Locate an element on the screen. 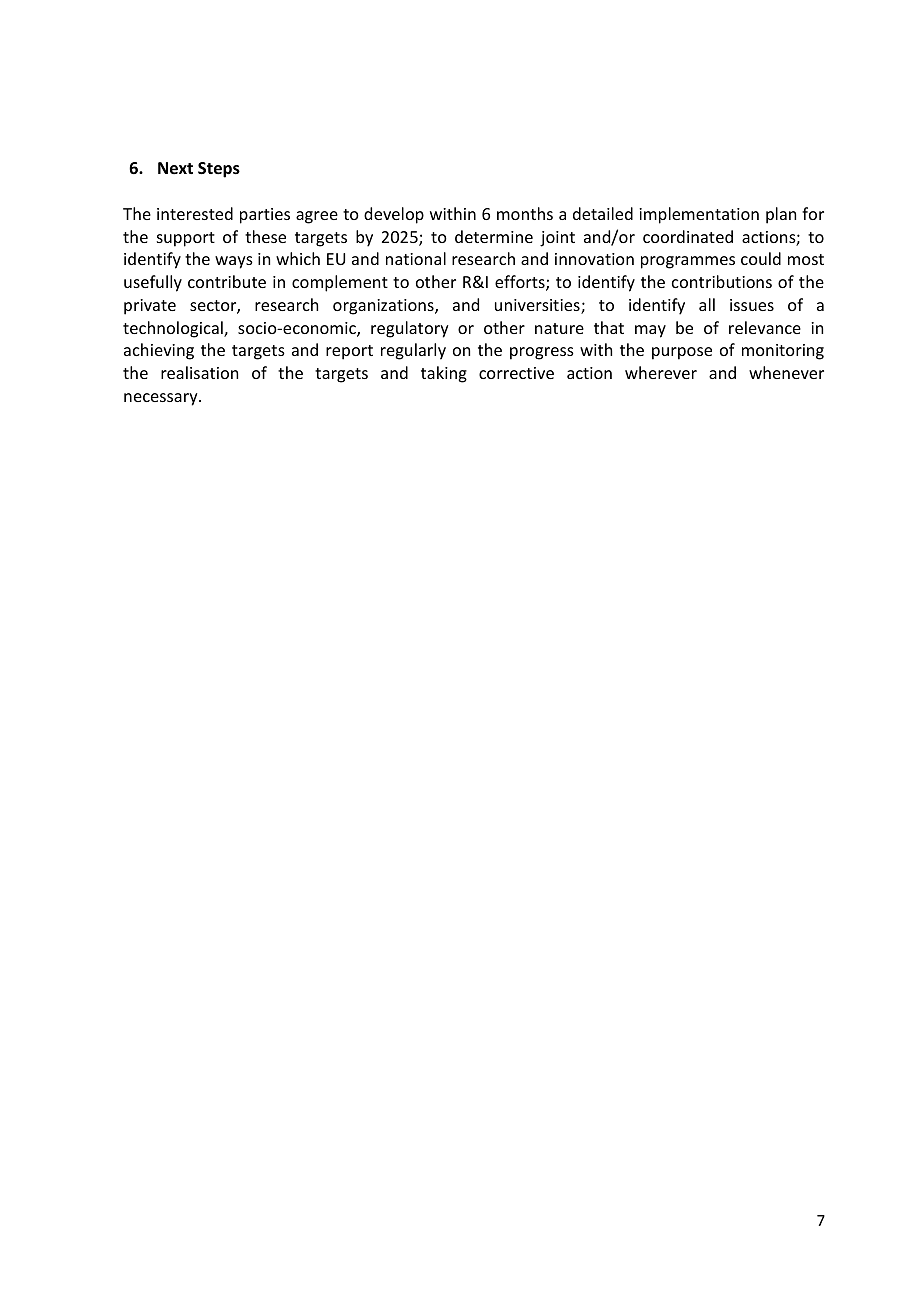 The height and width of the screenshot is (1308, 924). implementation is located at coordinates (699, 215).
